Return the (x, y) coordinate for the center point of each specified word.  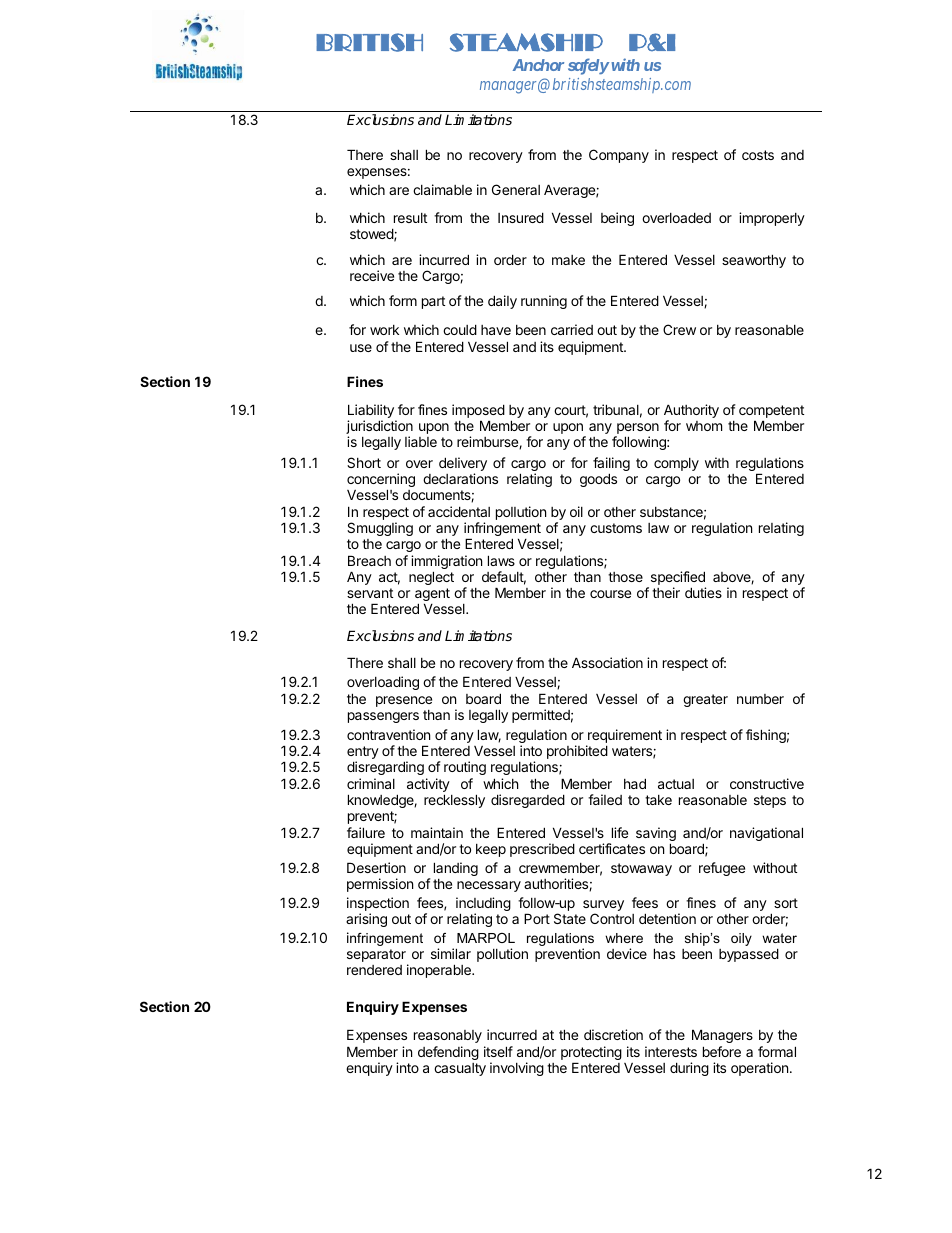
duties (703, 592)
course (610, 594)
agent (432, 596)
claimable (442, 189)
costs (758, 155)
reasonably (448, 1036)
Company (619, 156)
